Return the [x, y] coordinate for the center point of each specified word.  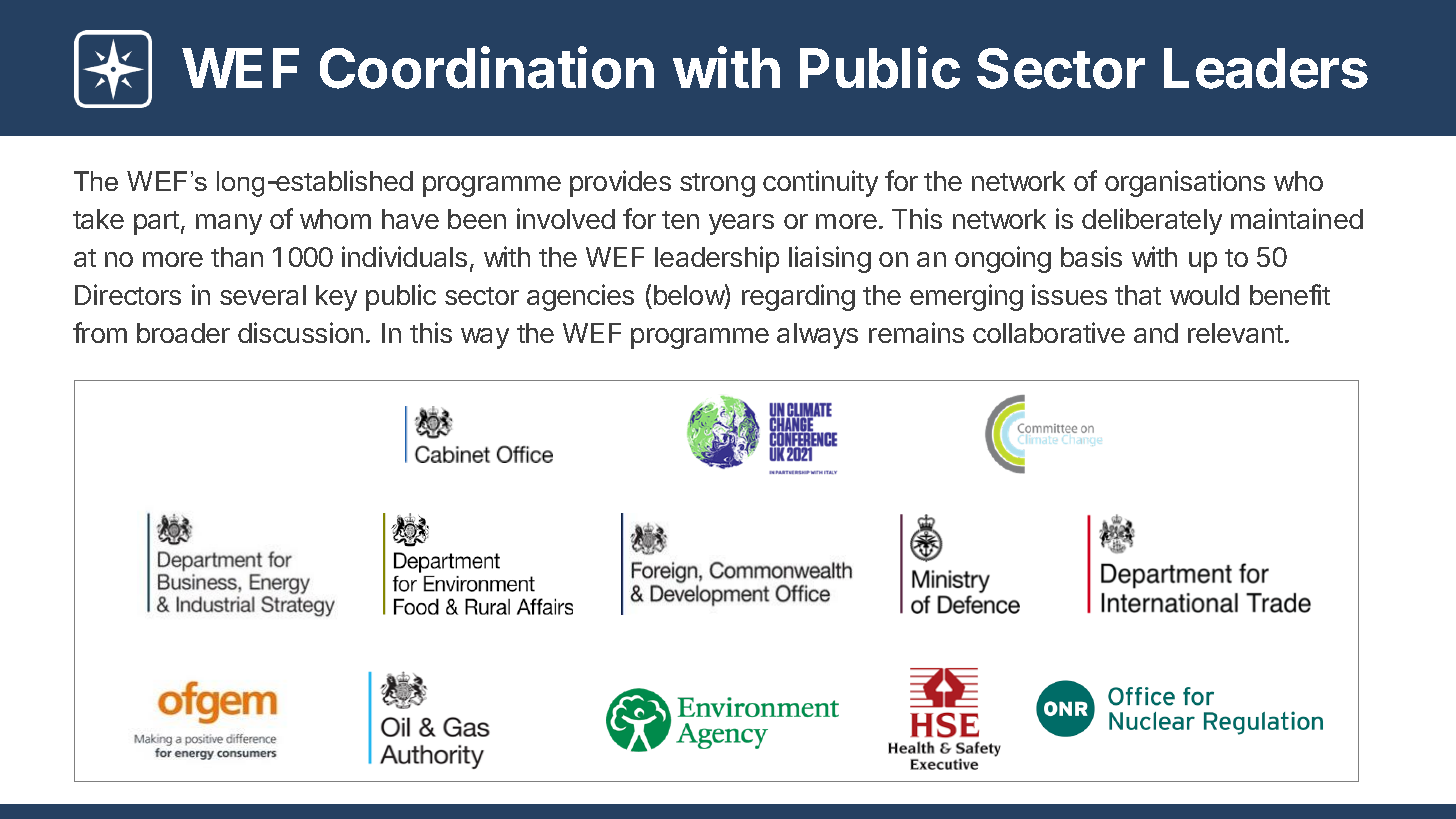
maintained [1297, 218]
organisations [1185, 183]
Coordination [487, 67]
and [1156, 333]
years [741, 224]
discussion [300, 332]
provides [620, 183]
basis [1091, 256]
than [237, 257]
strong [717, 185]
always [817, 336]
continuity [820, 183]
